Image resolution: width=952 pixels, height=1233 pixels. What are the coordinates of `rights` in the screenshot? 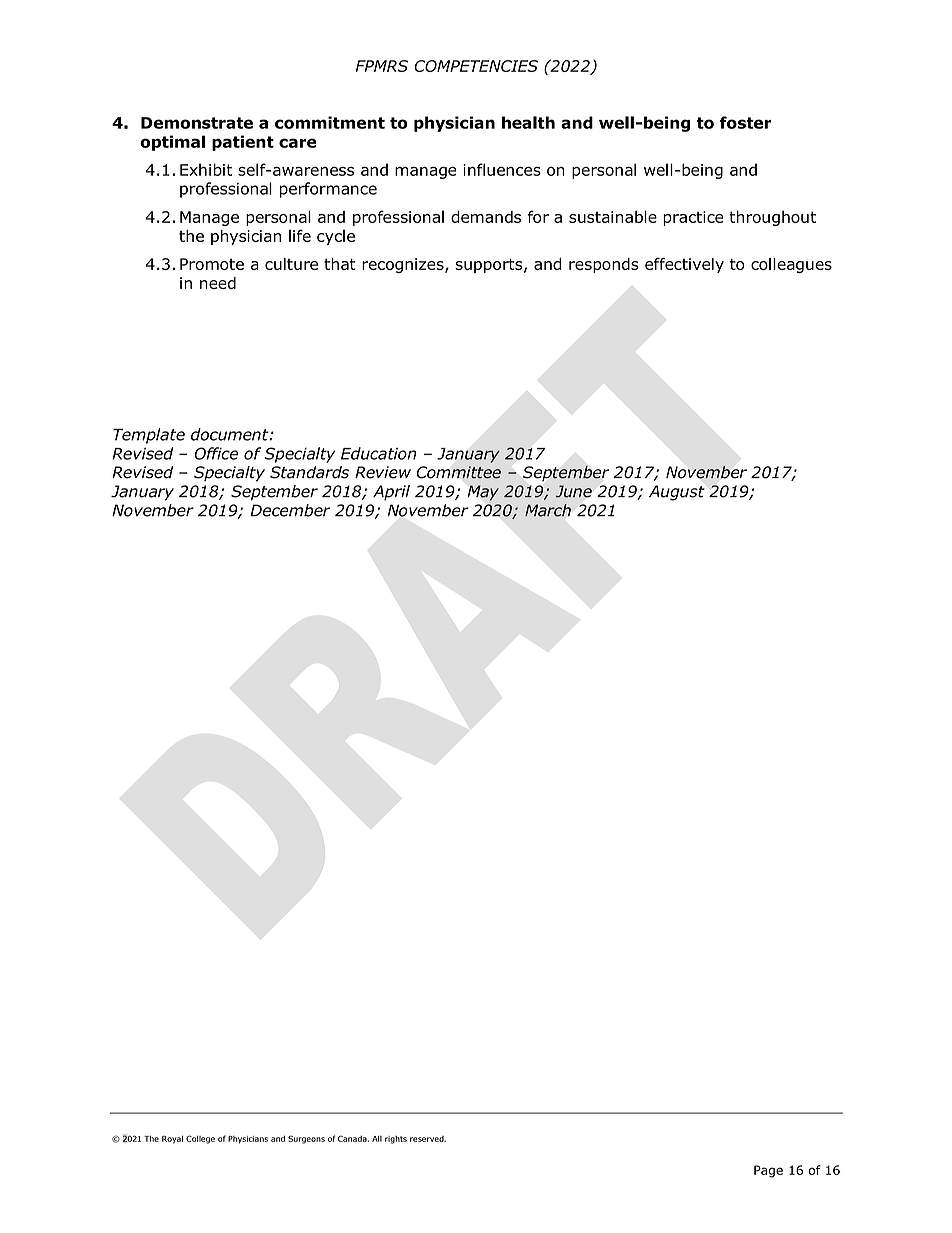 It's located at (396, 1140).
